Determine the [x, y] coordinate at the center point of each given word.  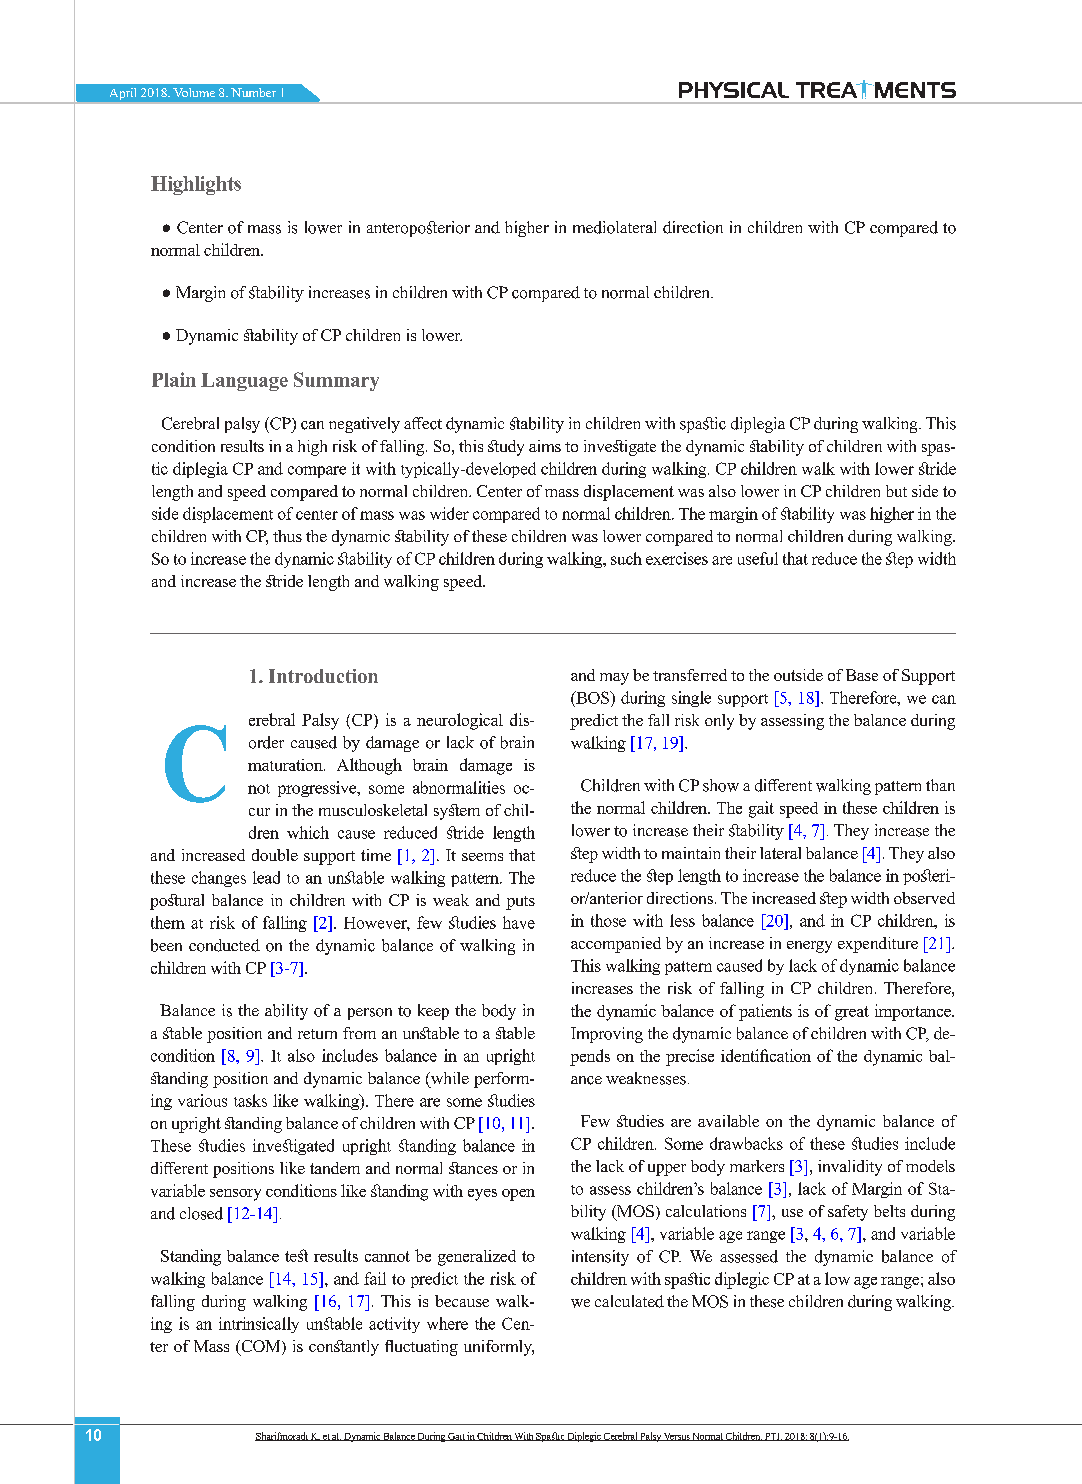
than [940, 785]
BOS [593, 697]
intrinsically [259, 1325]
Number [253, 92]
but [896, 491]
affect [423, 423]
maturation [286, 765]
